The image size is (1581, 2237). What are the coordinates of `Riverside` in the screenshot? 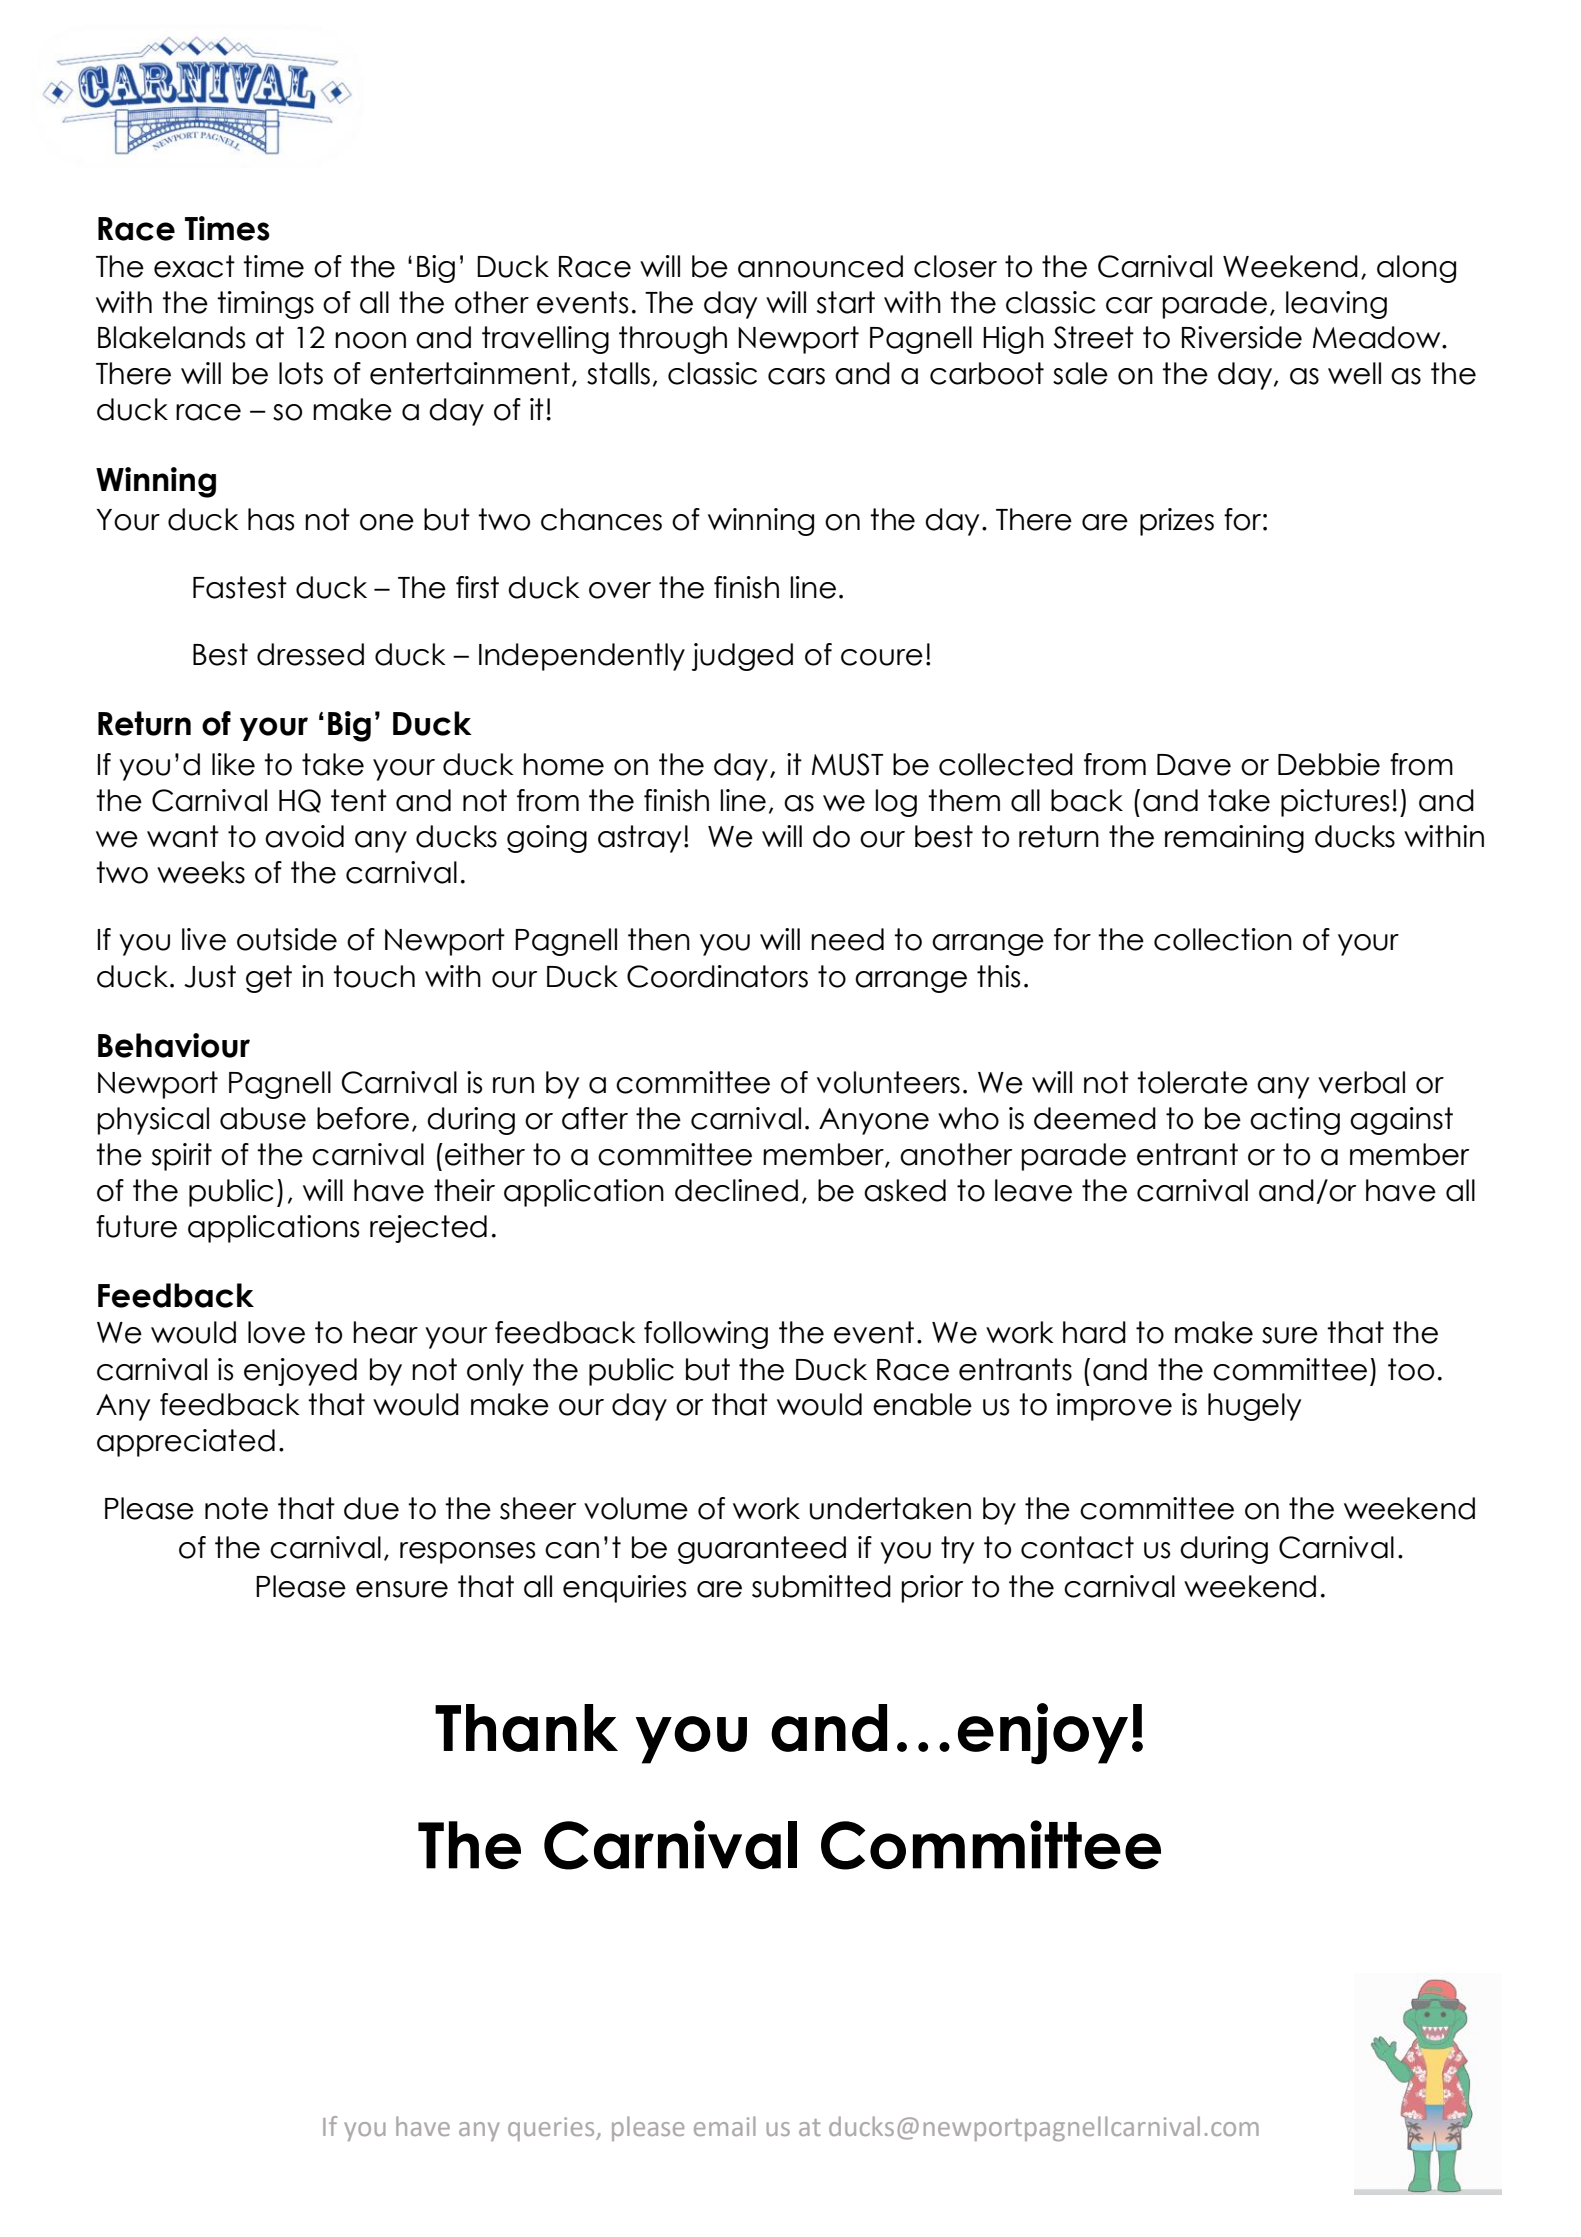 It's located at (1242, 337).
